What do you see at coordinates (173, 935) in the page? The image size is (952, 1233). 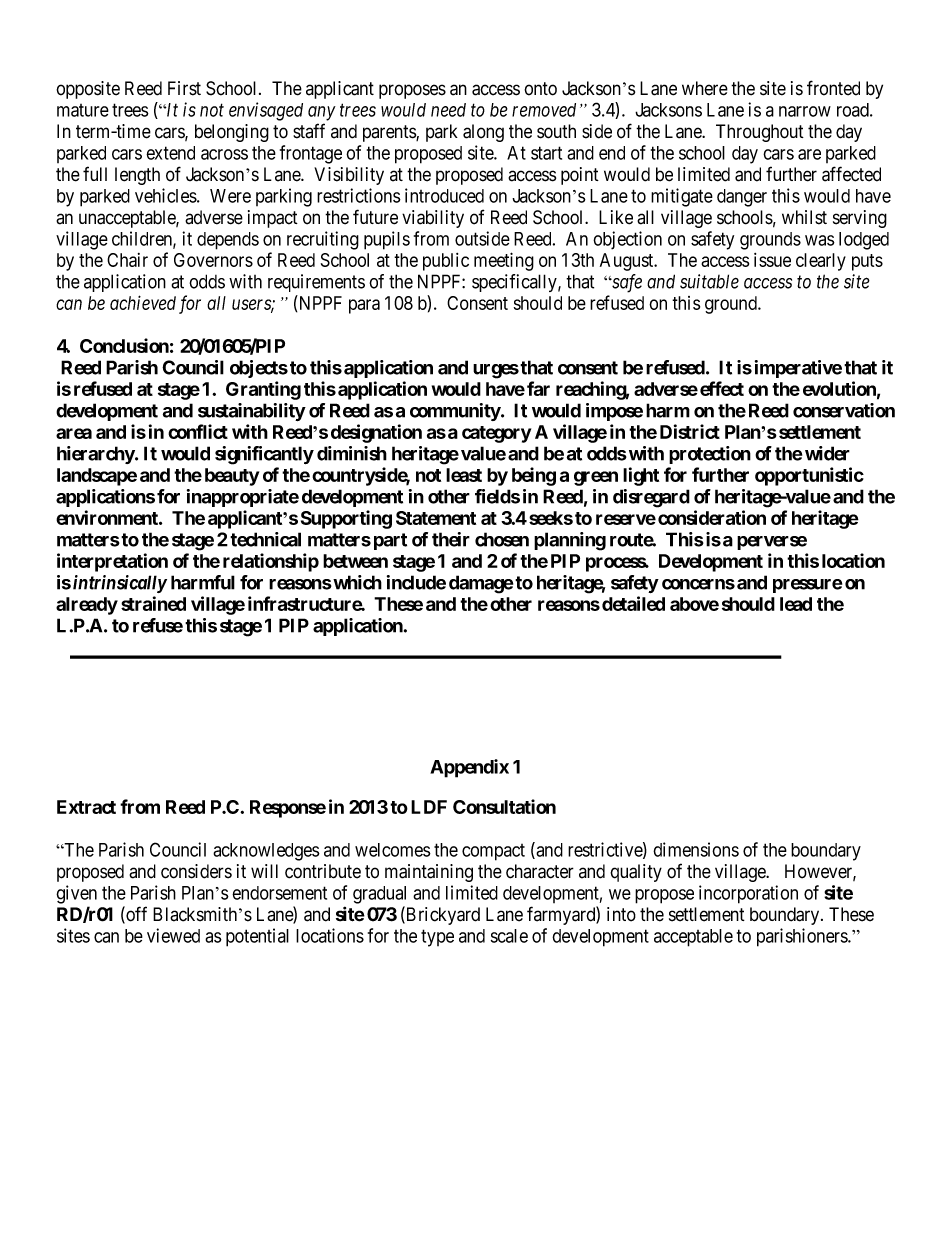 I see `viewed` at bounding box center [173, 935].
